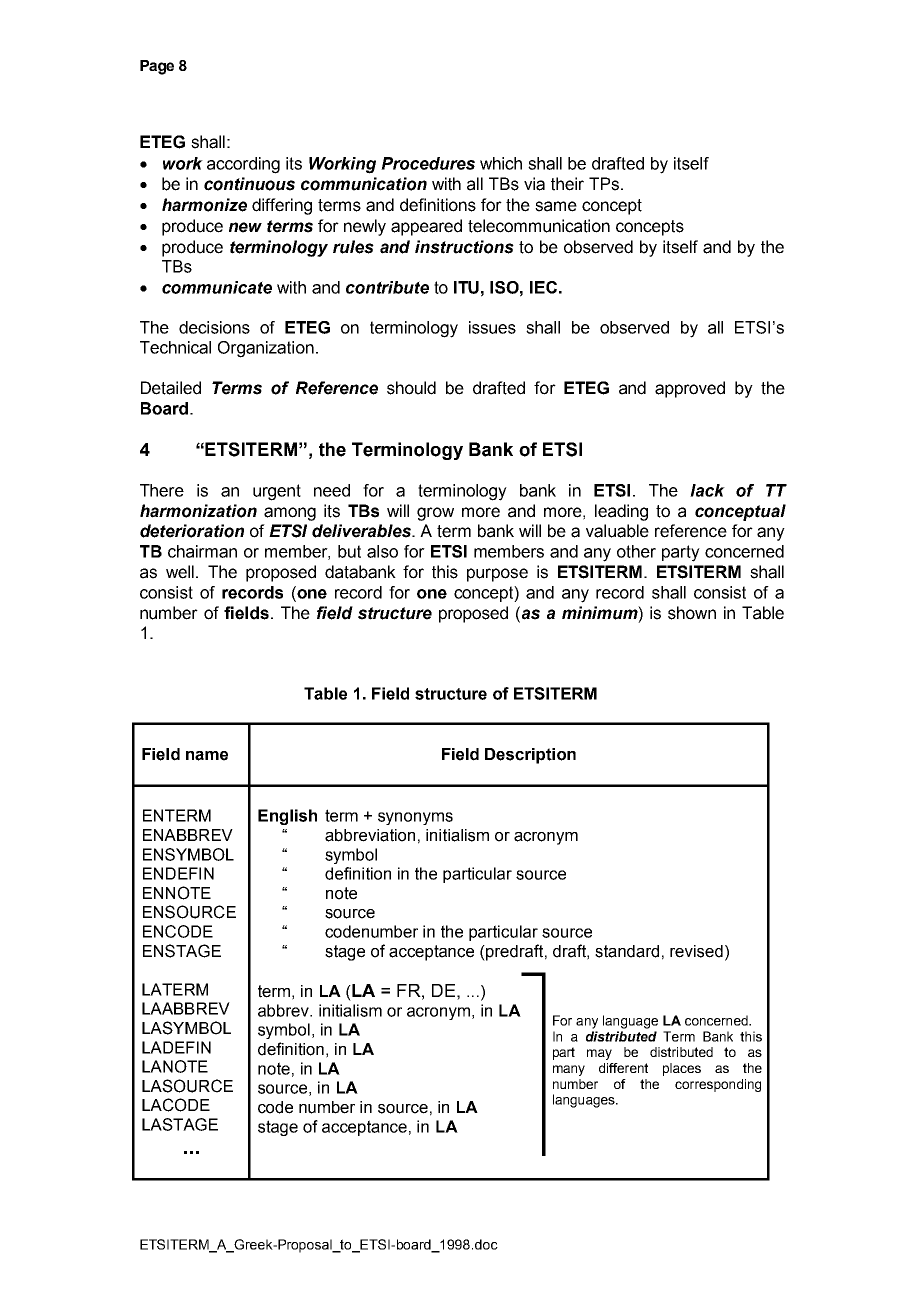 Image resolution: width=924 pixels, height=1308 pixels. Describe the element at coordinates (567, 184) in the screenshot. I see `their` at that location.
